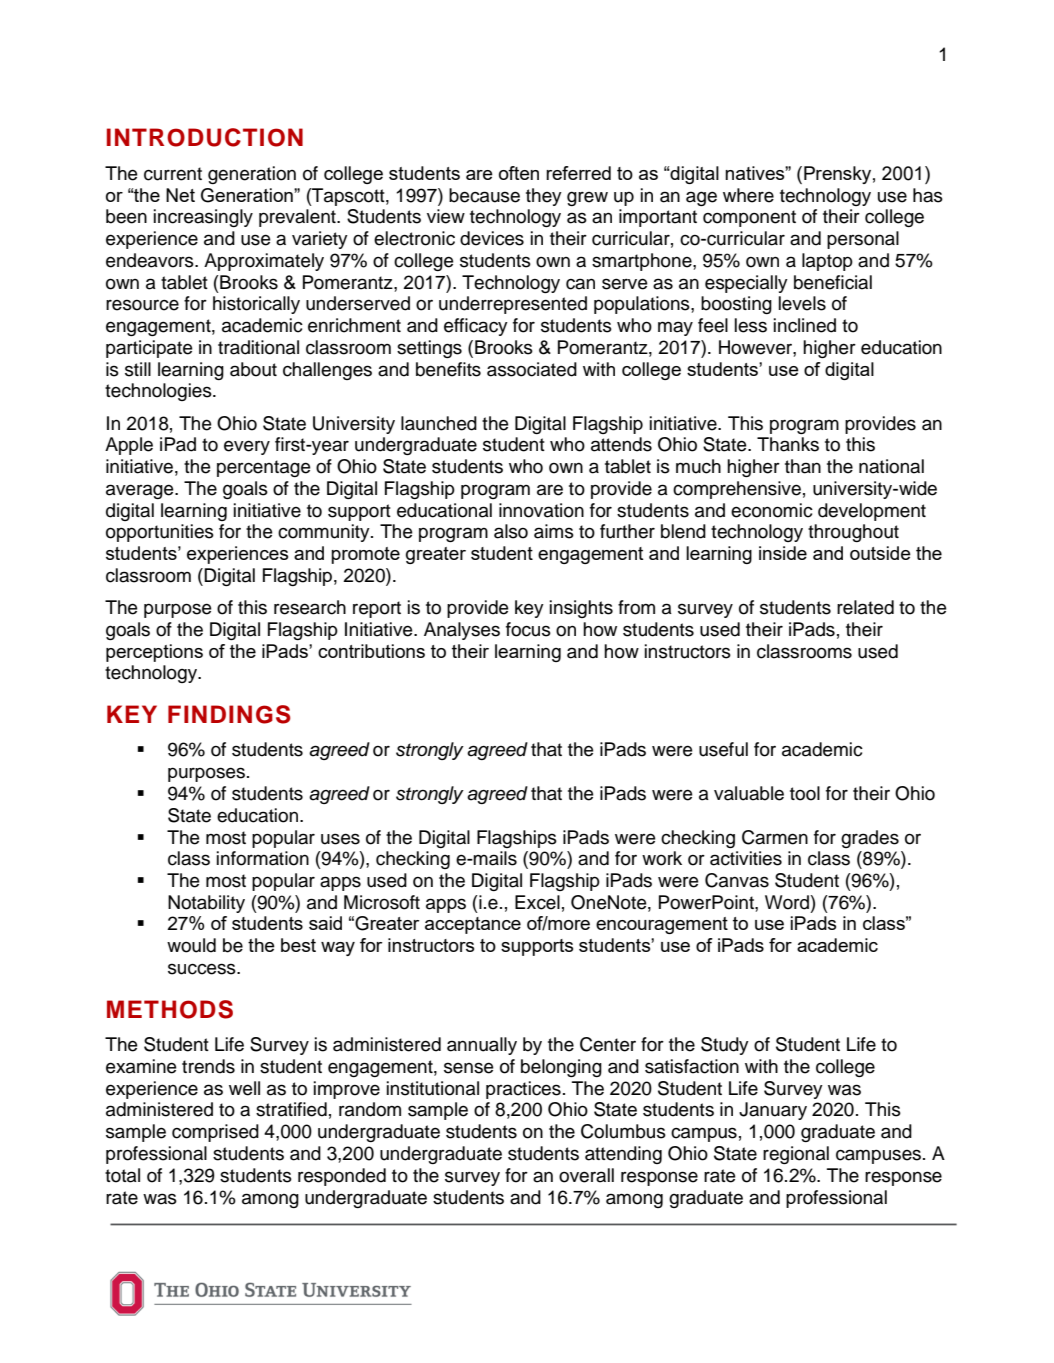  I want to click on would, so click(191, 945).
